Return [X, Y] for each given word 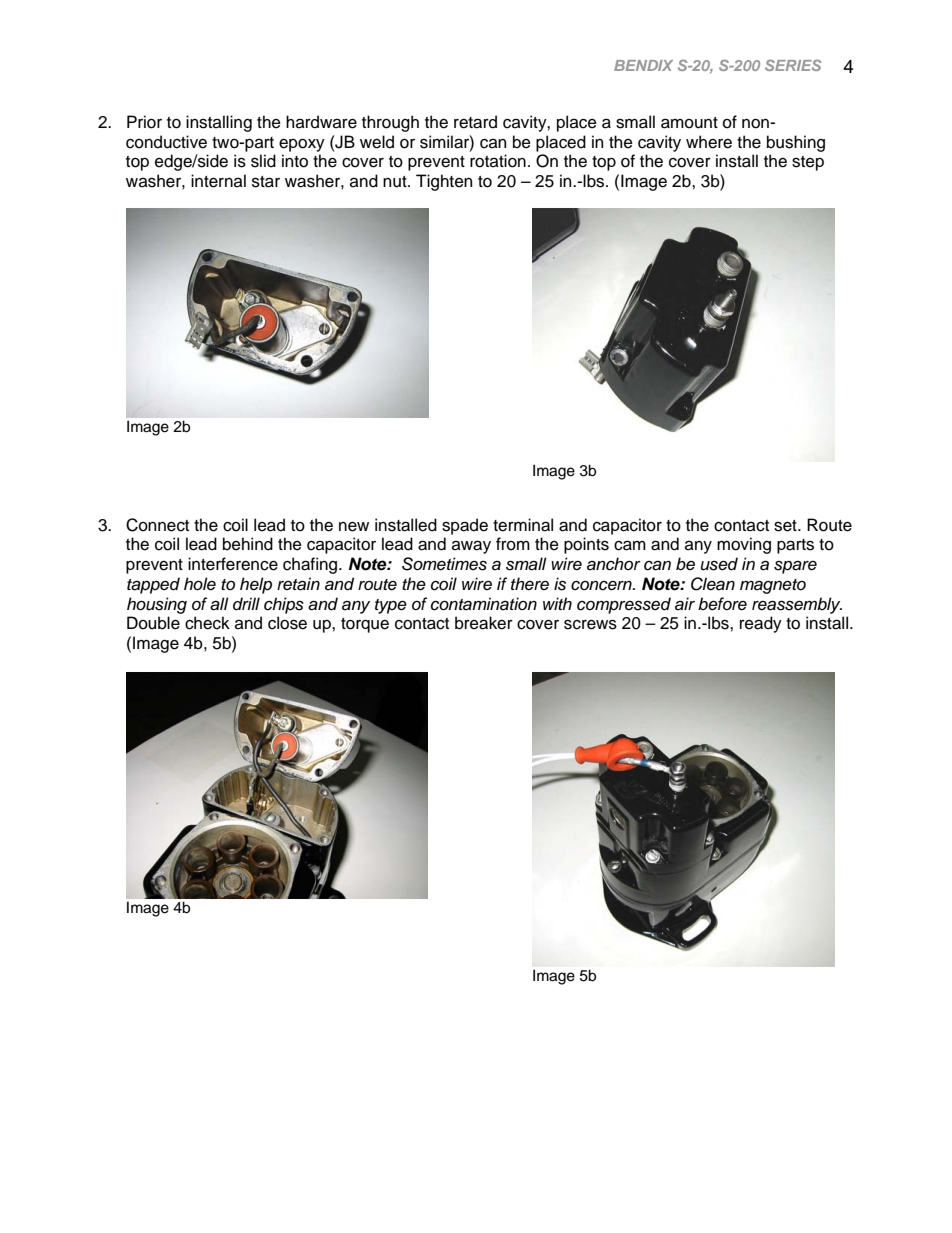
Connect [157, 525]
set [786, 526]
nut [396, 182]
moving [744, 545]
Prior [144, 122]
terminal [523, 525]
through [390, 123]
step [808, 163]
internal [218, 181]
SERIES [793, 65]
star [266, 182]
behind [248, 544]
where [709, 142]
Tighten [444, 182]
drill [246, 604]
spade [465, 526]
